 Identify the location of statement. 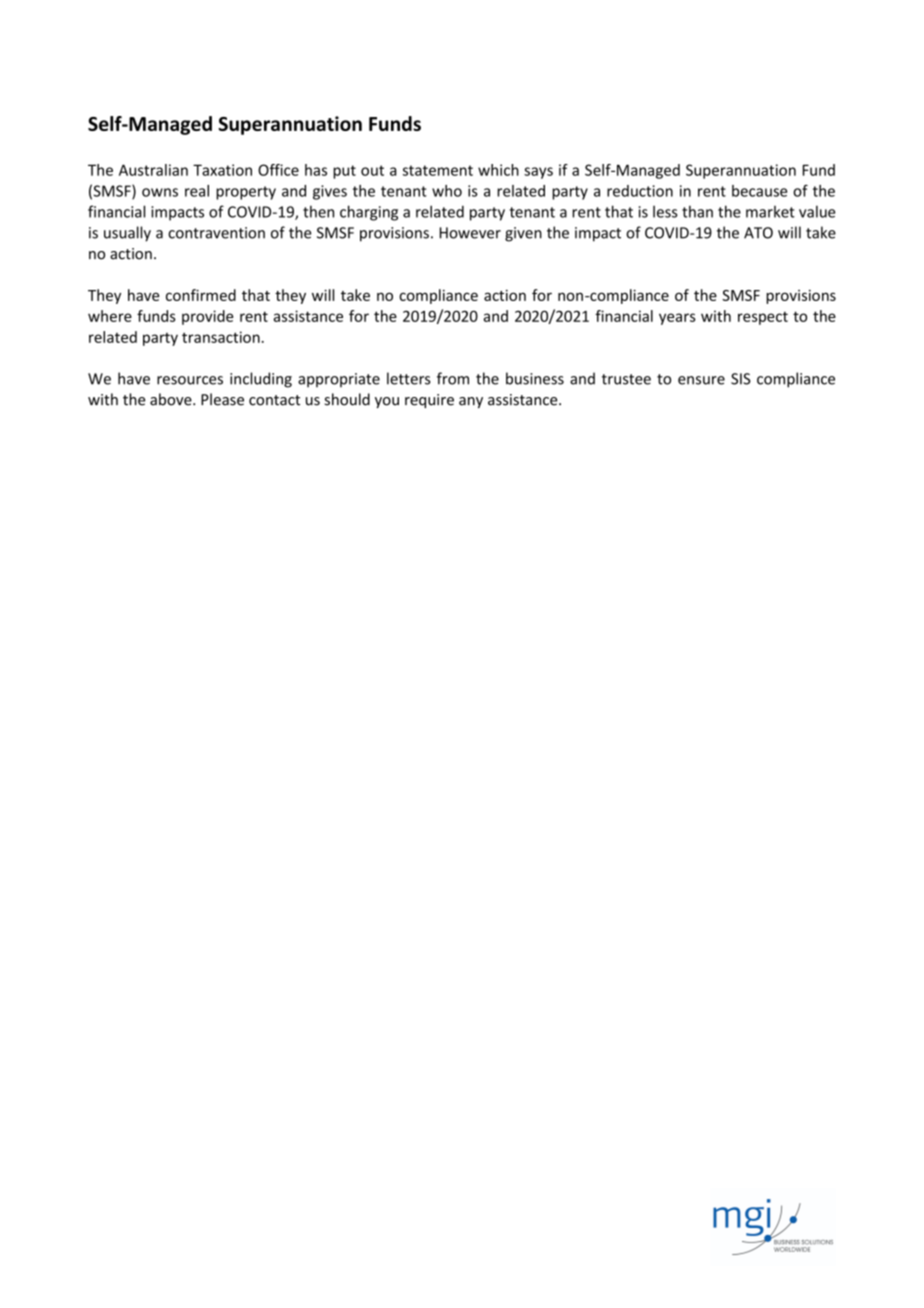
(438, 170).
